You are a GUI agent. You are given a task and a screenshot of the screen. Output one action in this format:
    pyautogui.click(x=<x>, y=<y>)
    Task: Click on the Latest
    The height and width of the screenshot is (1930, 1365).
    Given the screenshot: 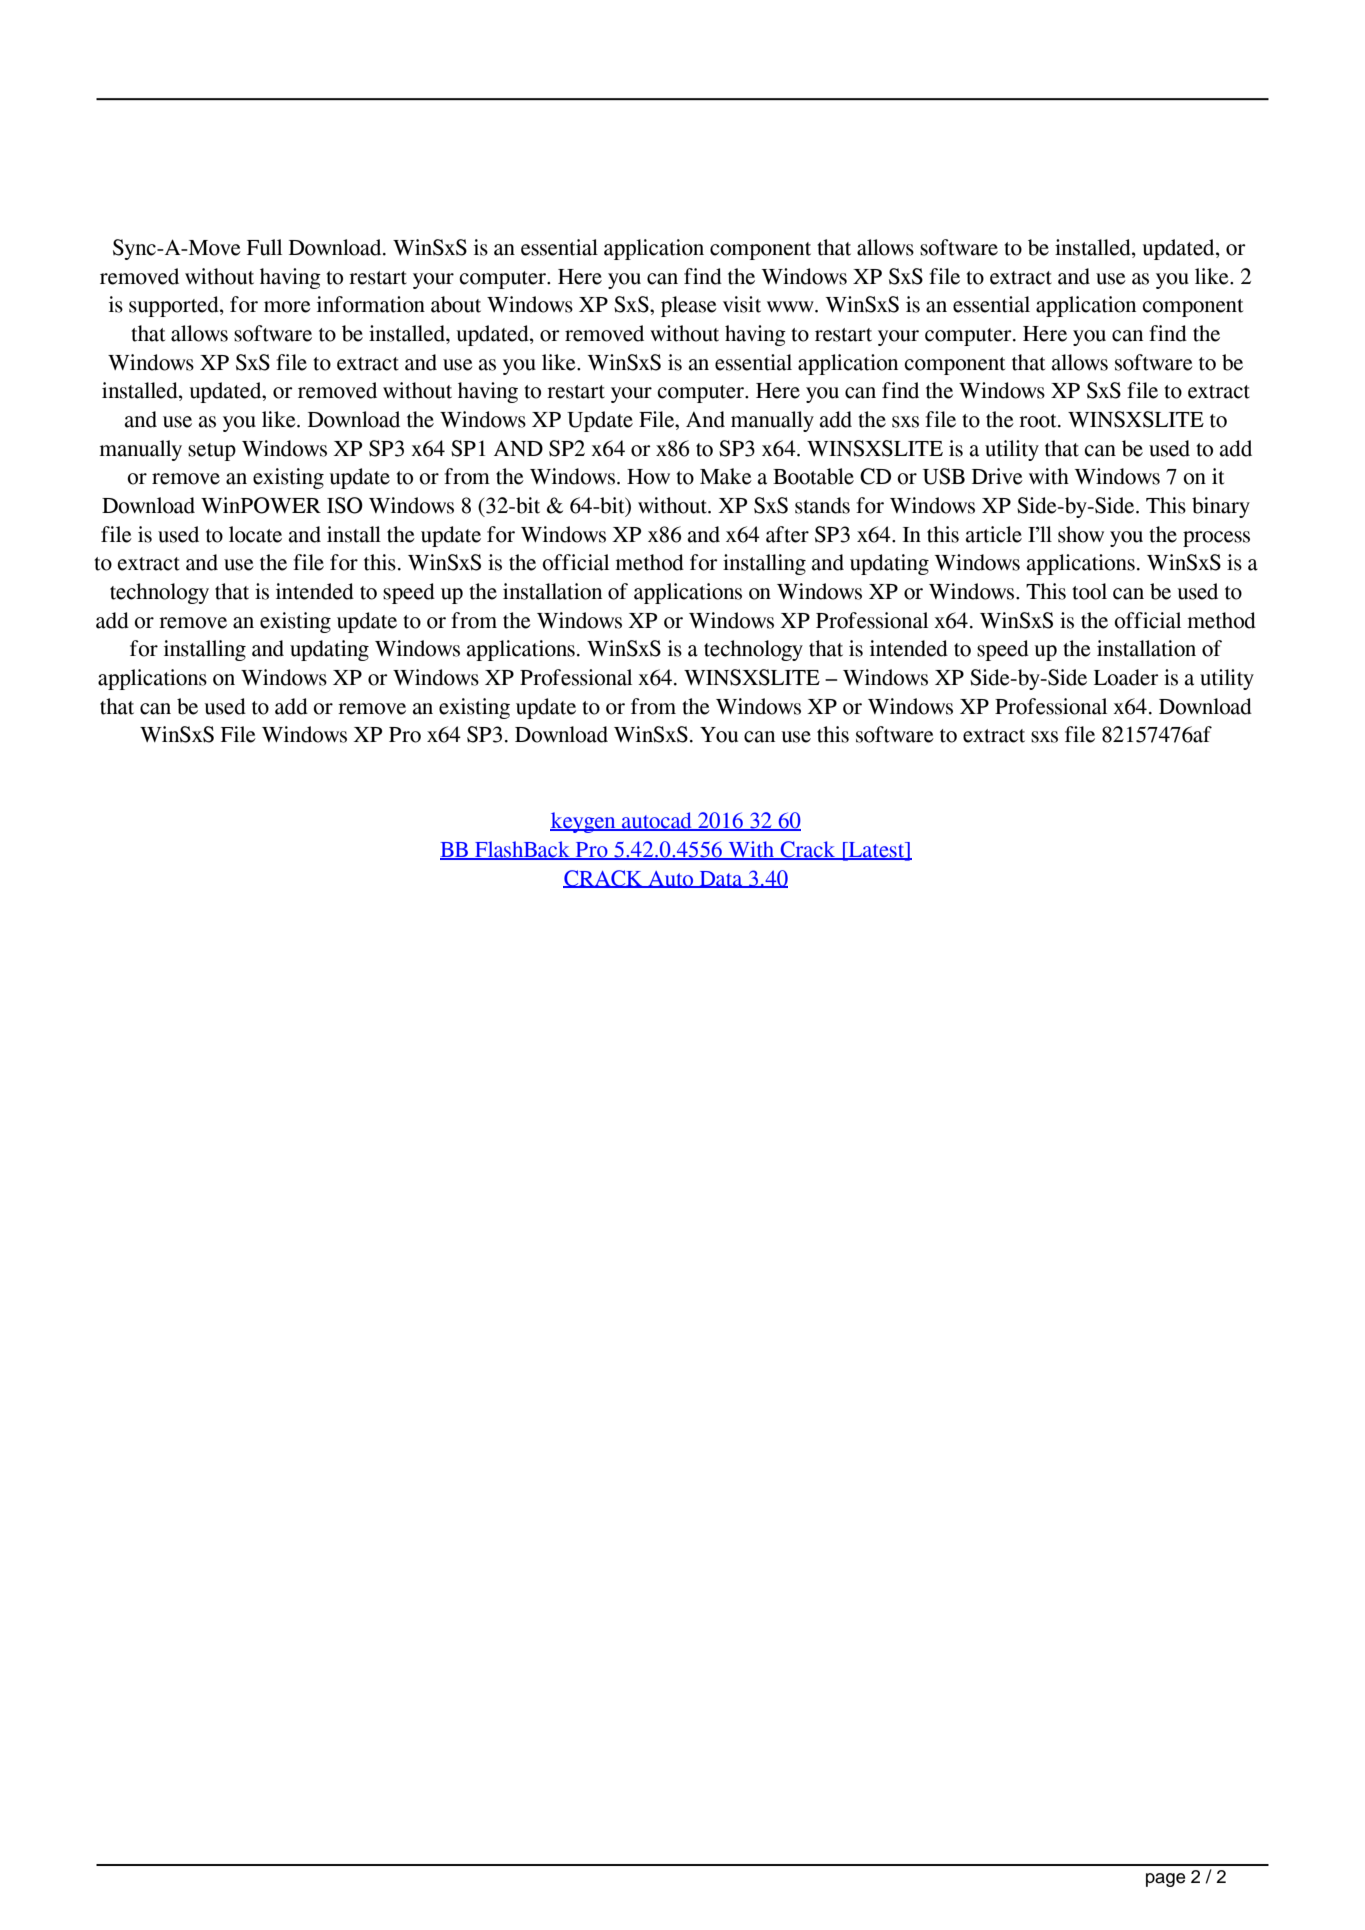 What is the action you would take?
    pyautogui.click(x=877, y=851)
